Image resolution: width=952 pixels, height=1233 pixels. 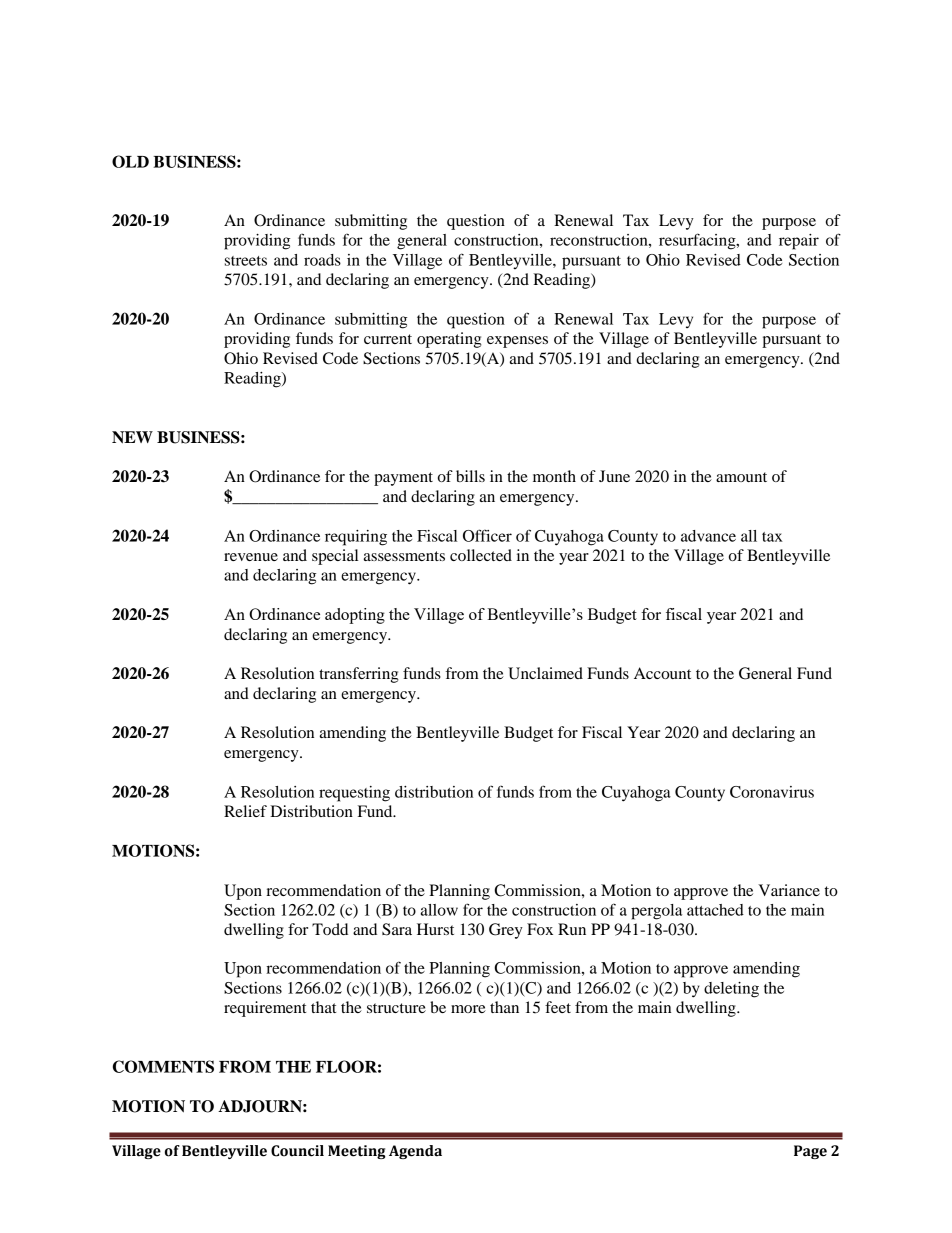 I want to click on roads, so click(x=322, y=260).
